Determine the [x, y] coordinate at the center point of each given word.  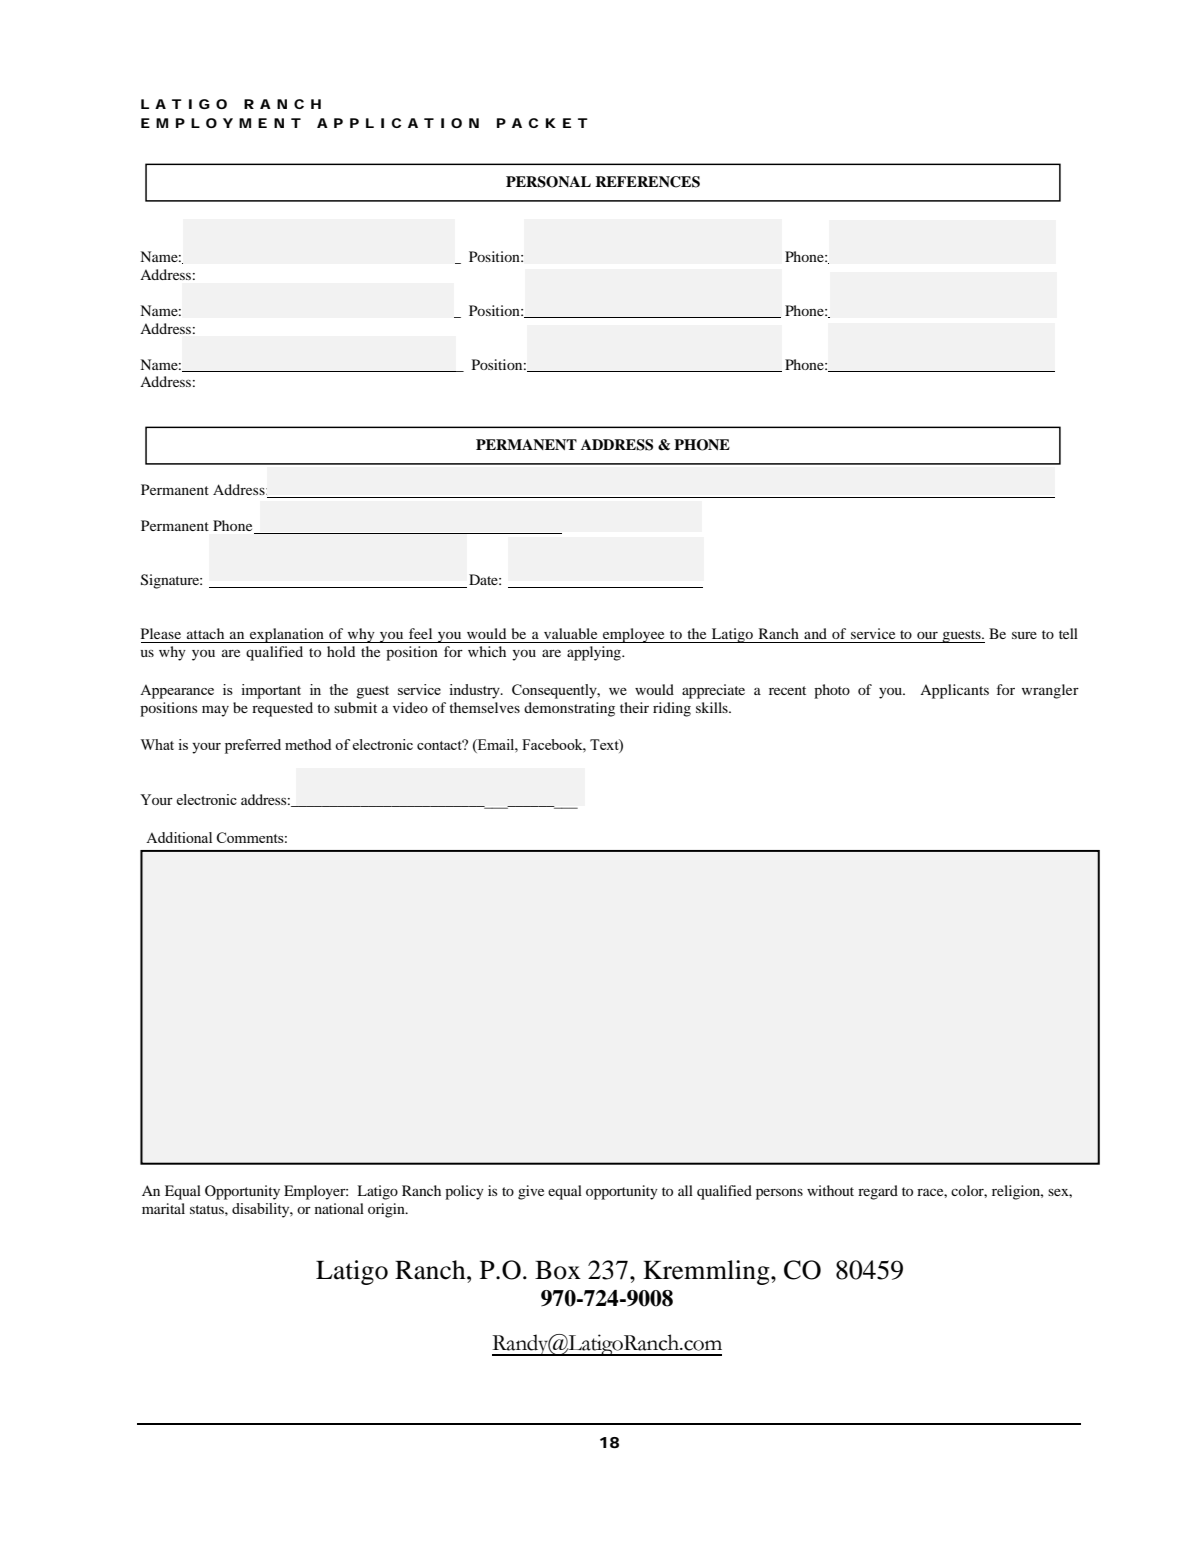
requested [282, 709]
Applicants [954, 691]
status [208, 1209]
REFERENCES [647, 182]
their [634, 707]
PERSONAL [548, 182]
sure [1024, 635]
